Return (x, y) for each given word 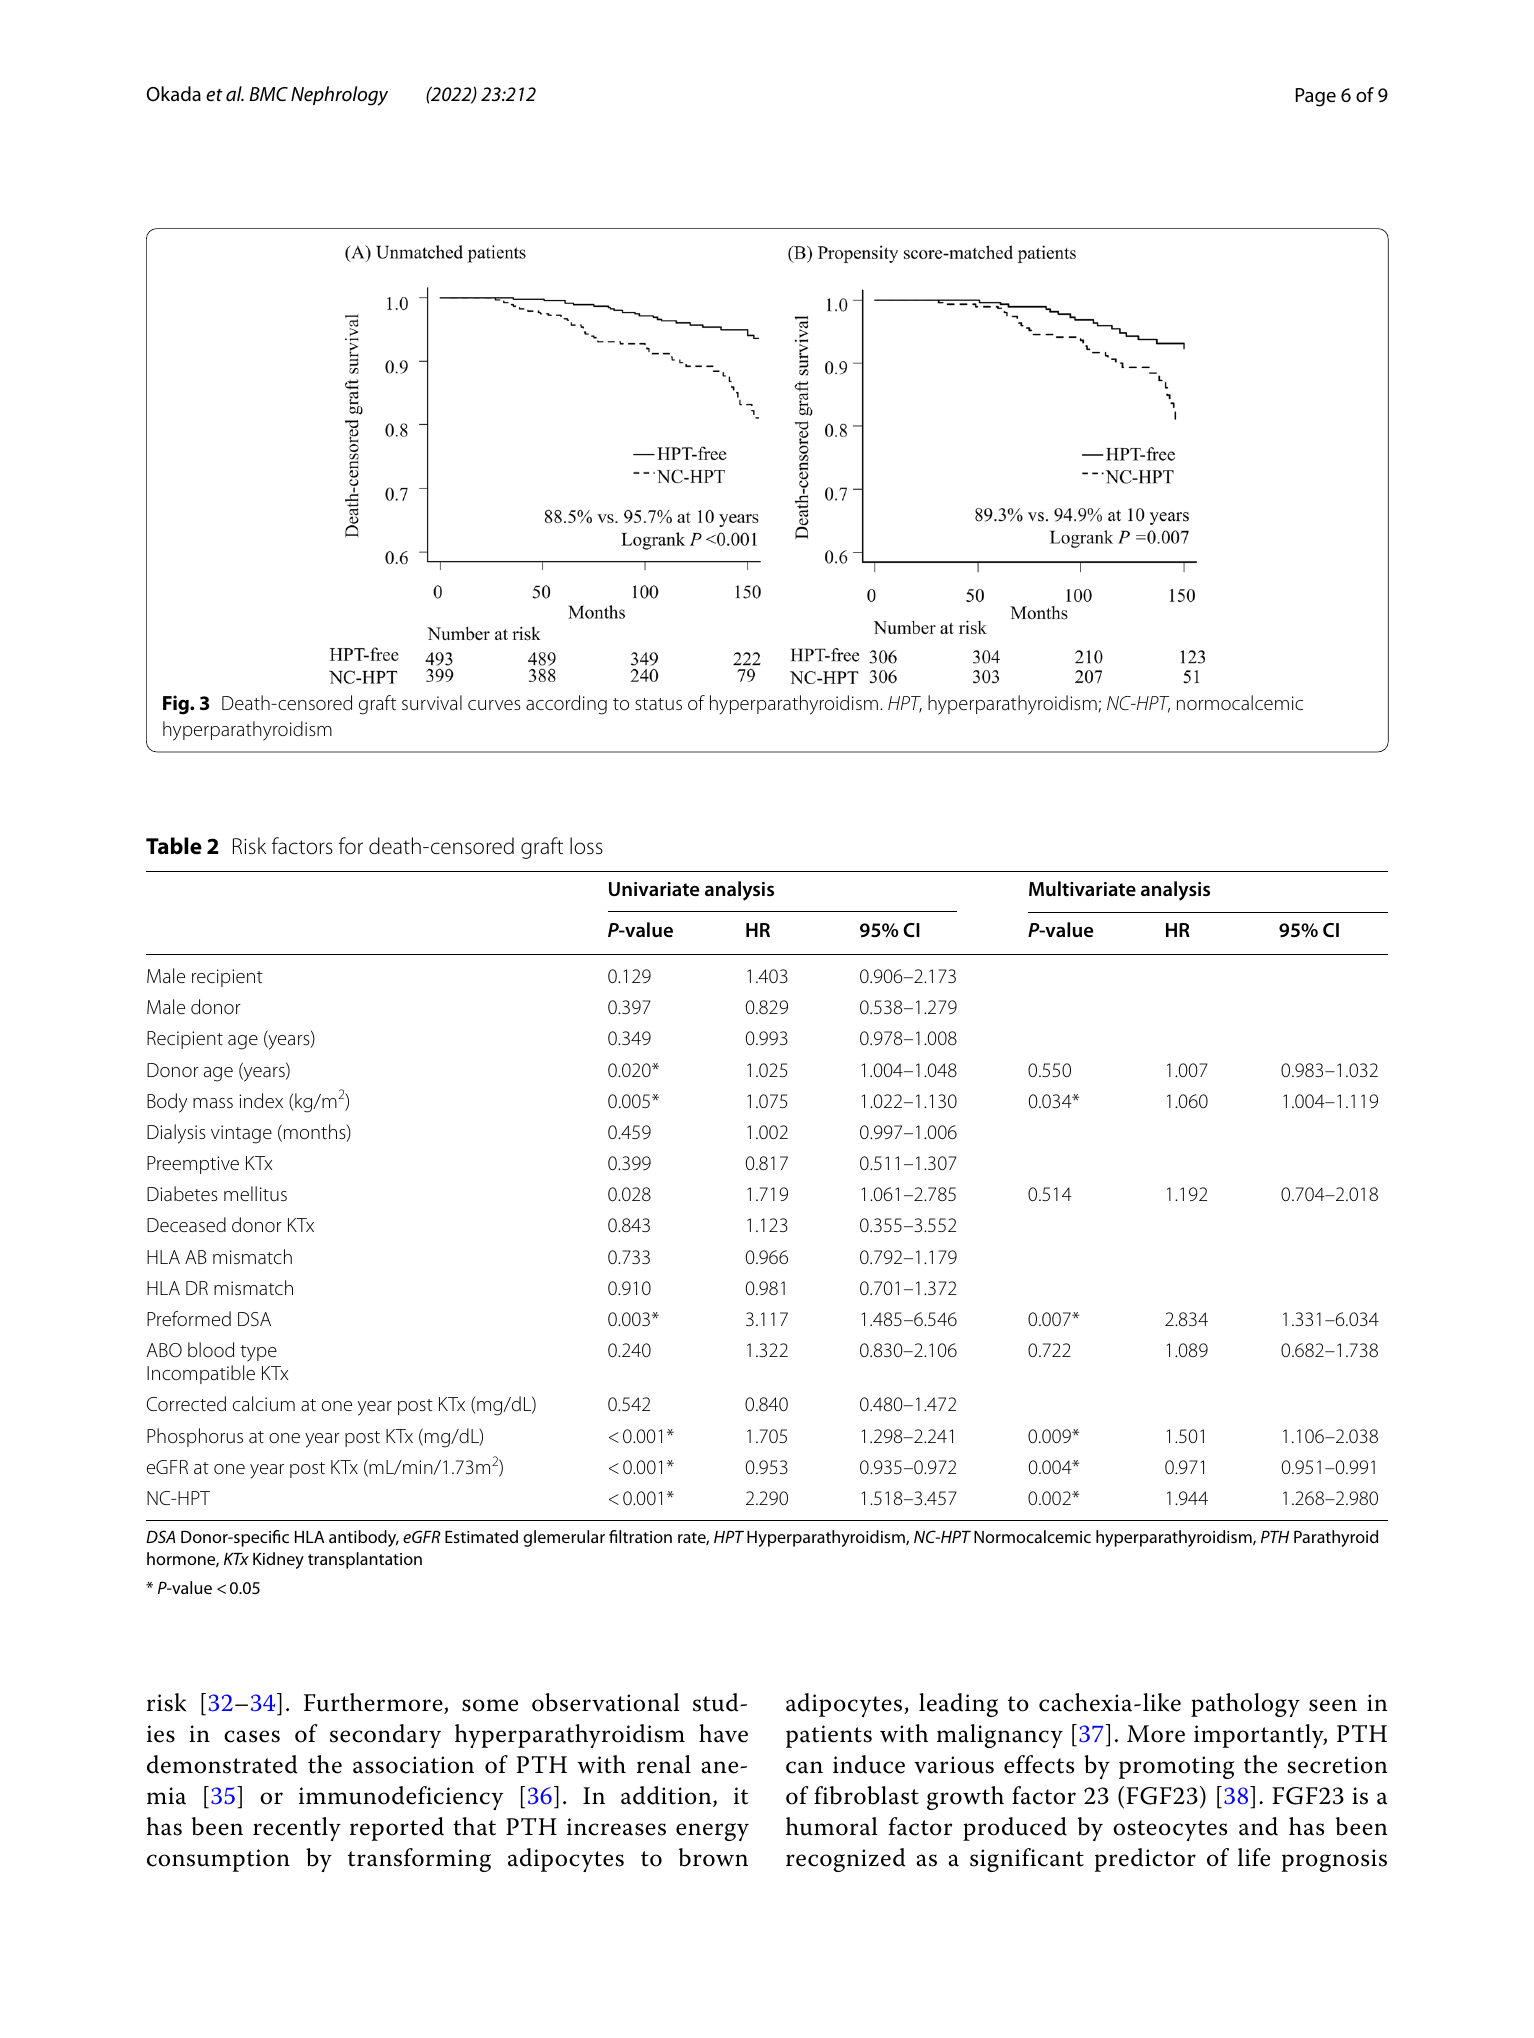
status (658, 704)
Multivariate (1082, 889)
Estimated (481, 1536)
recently (297, 1829)
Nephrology (339, 96)
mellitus (255, 1193)
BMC (268, 94)
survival (432, 702)
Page (1316, 97)
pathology (1245, 1705)
